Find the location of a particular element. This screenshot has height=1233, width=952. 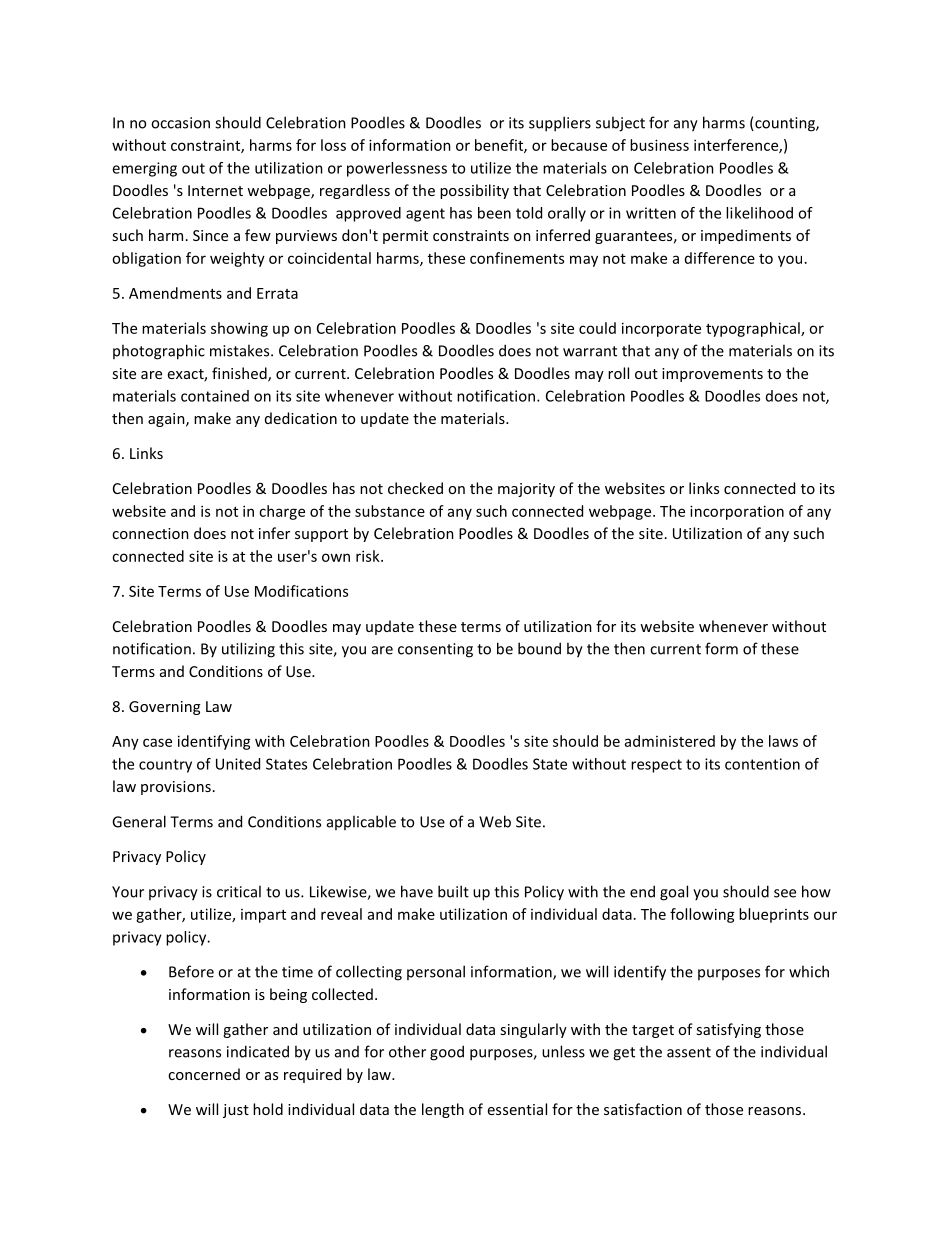

improvements is located at coordinates (712, 375).
